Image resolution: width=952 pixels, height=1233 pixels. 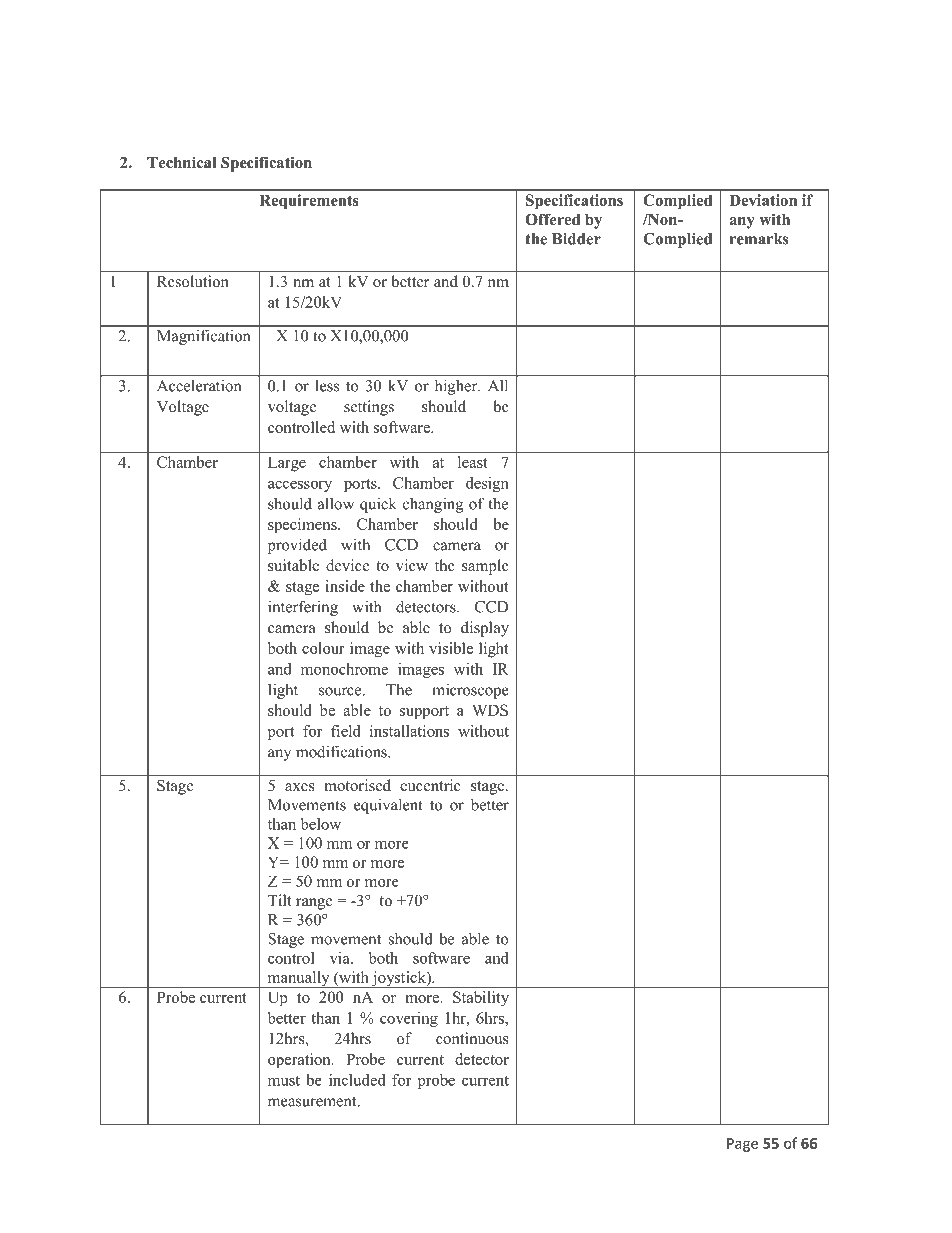 I want to click on colour, so click(x=323, y=648).
